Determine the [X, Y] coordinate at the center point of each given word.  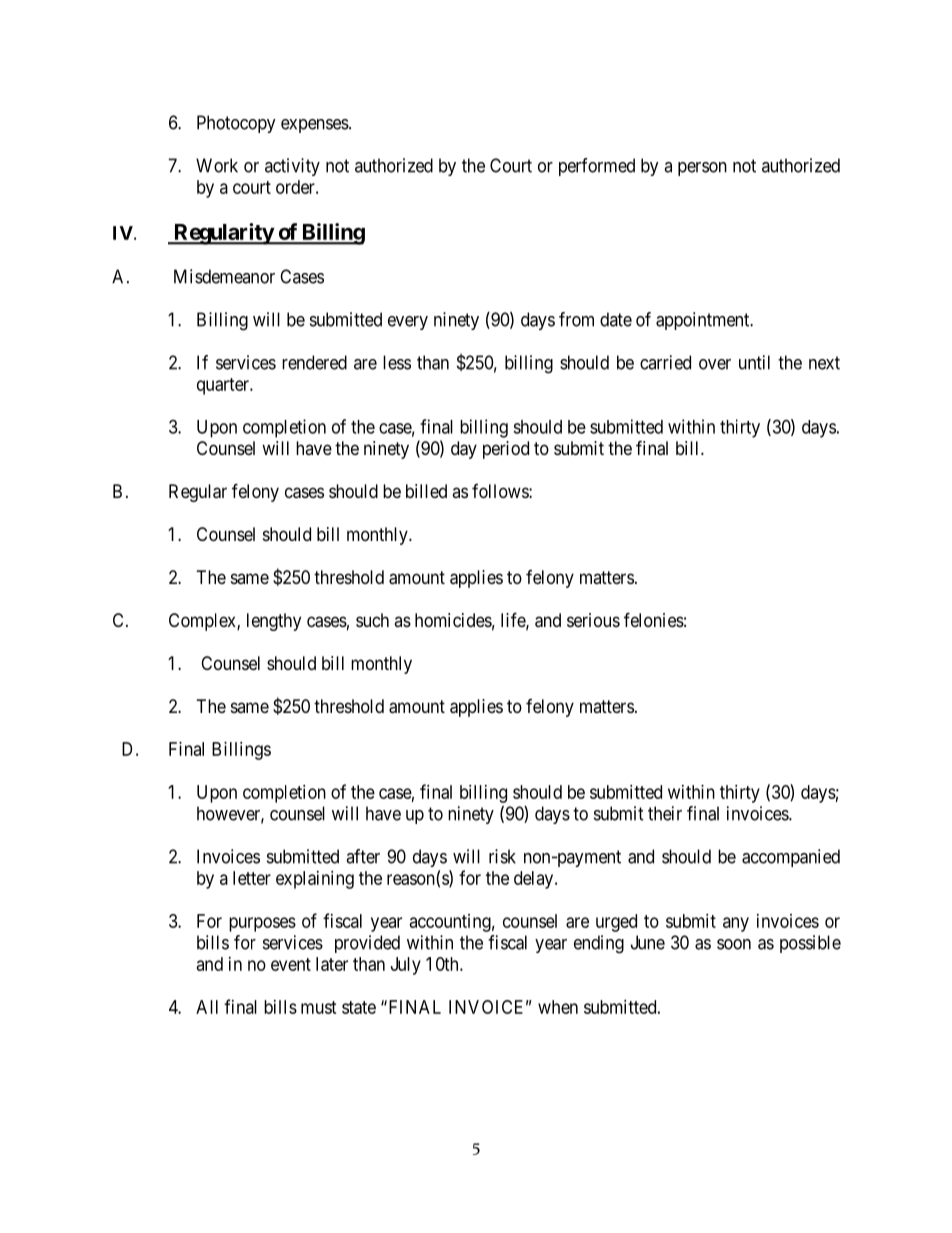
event [291, 964]
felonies [654, 619]
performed [597, 167]
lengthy [274, 622]
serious [593, 620]
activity [292, 167]
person [702, 169]
